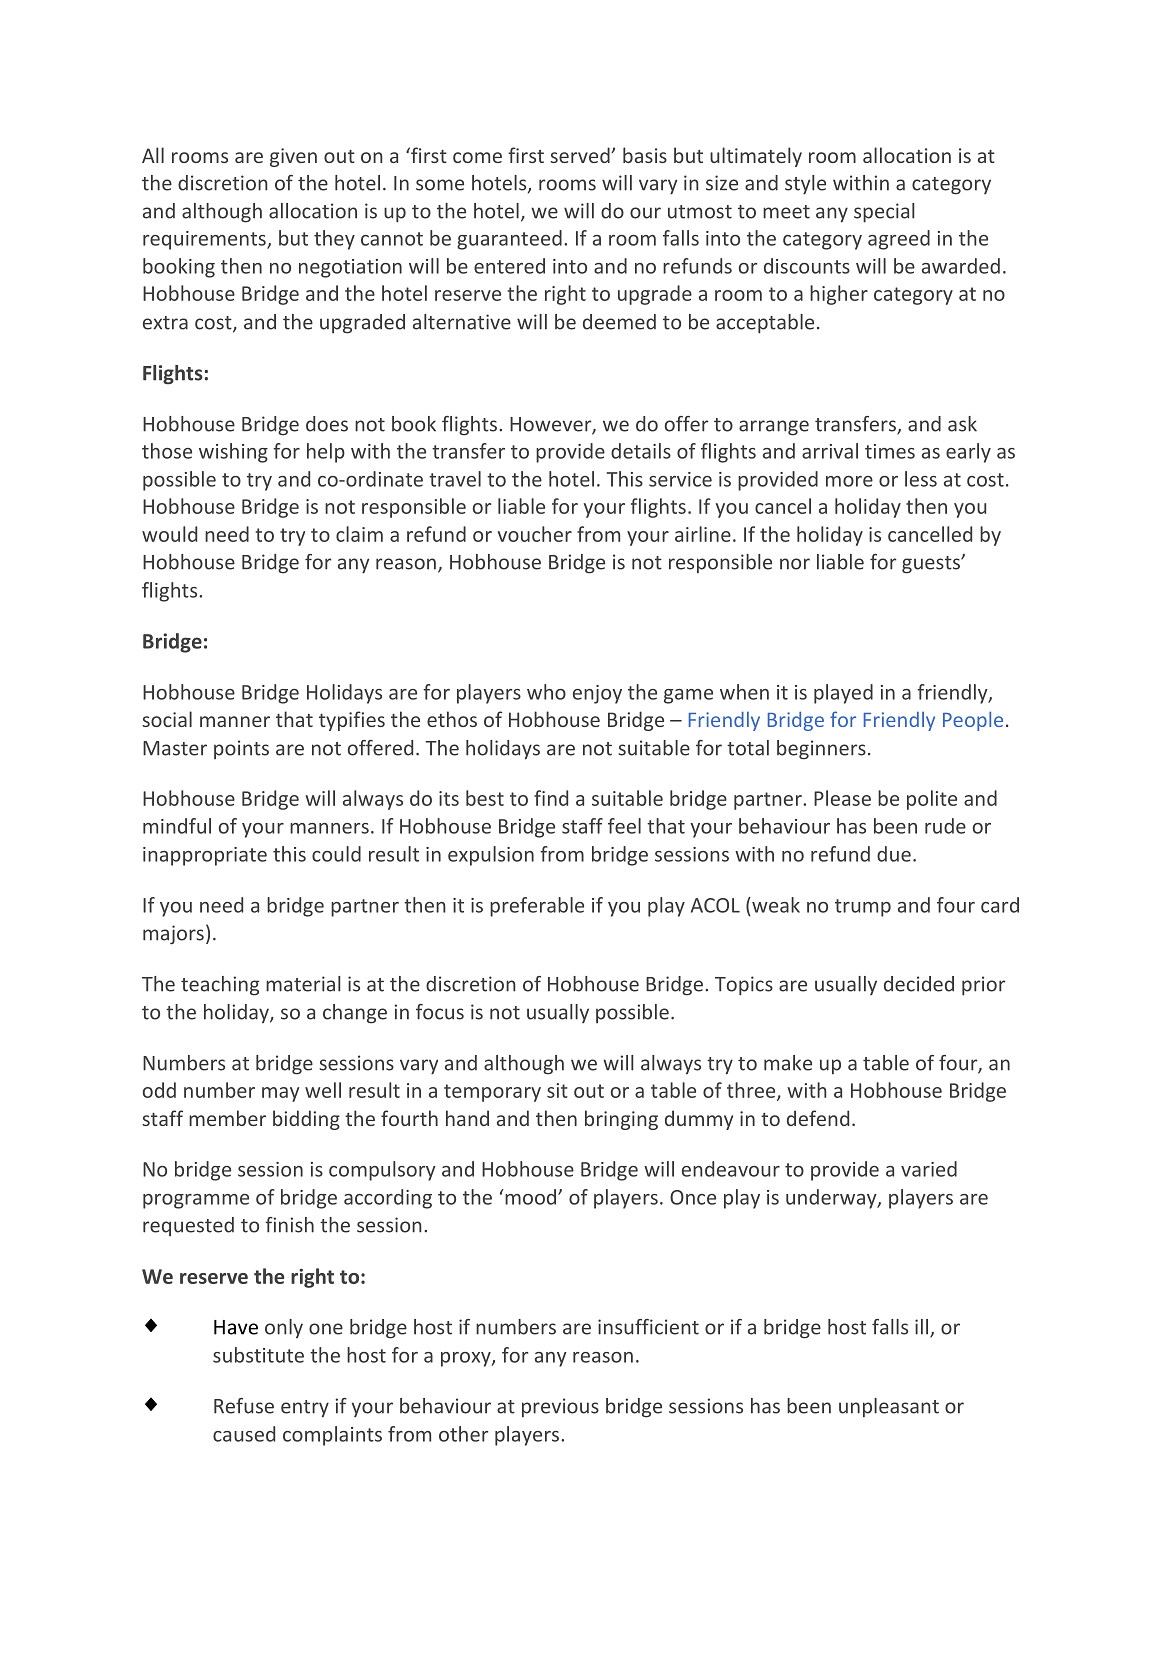  Describe the element at coordinates (173, 935) in the image. I see `majors` at that location.
